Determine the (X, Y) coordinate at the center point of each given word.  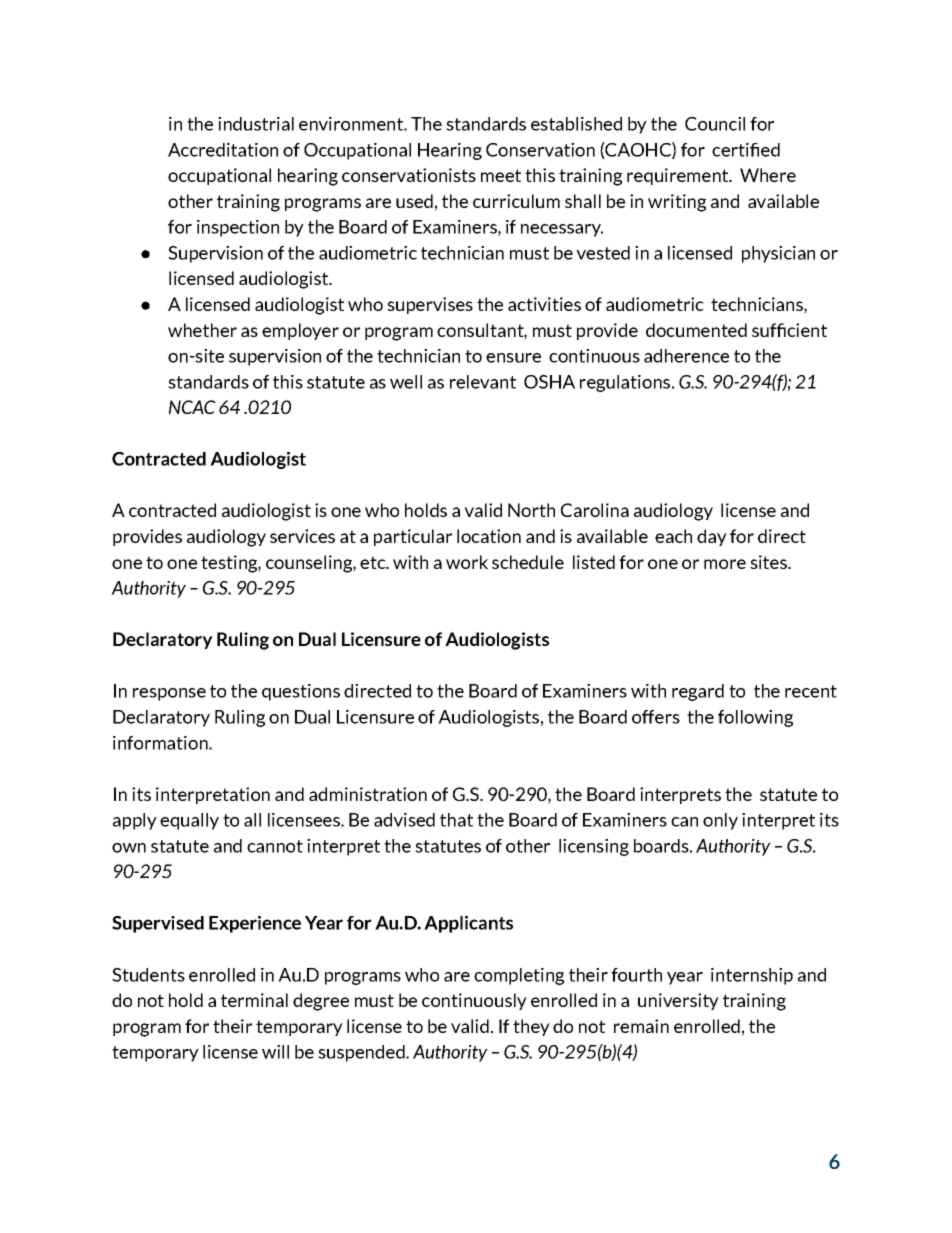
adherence (686, 356)
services (302, 536)
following (755, 718)
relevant (483, 382)
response (169, 694)
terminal (254, 1000)
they (531, 1027)
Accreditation (223, 150)
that (456, 820)
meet (501, 175)
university (678, 1001)
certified (746, 150)
